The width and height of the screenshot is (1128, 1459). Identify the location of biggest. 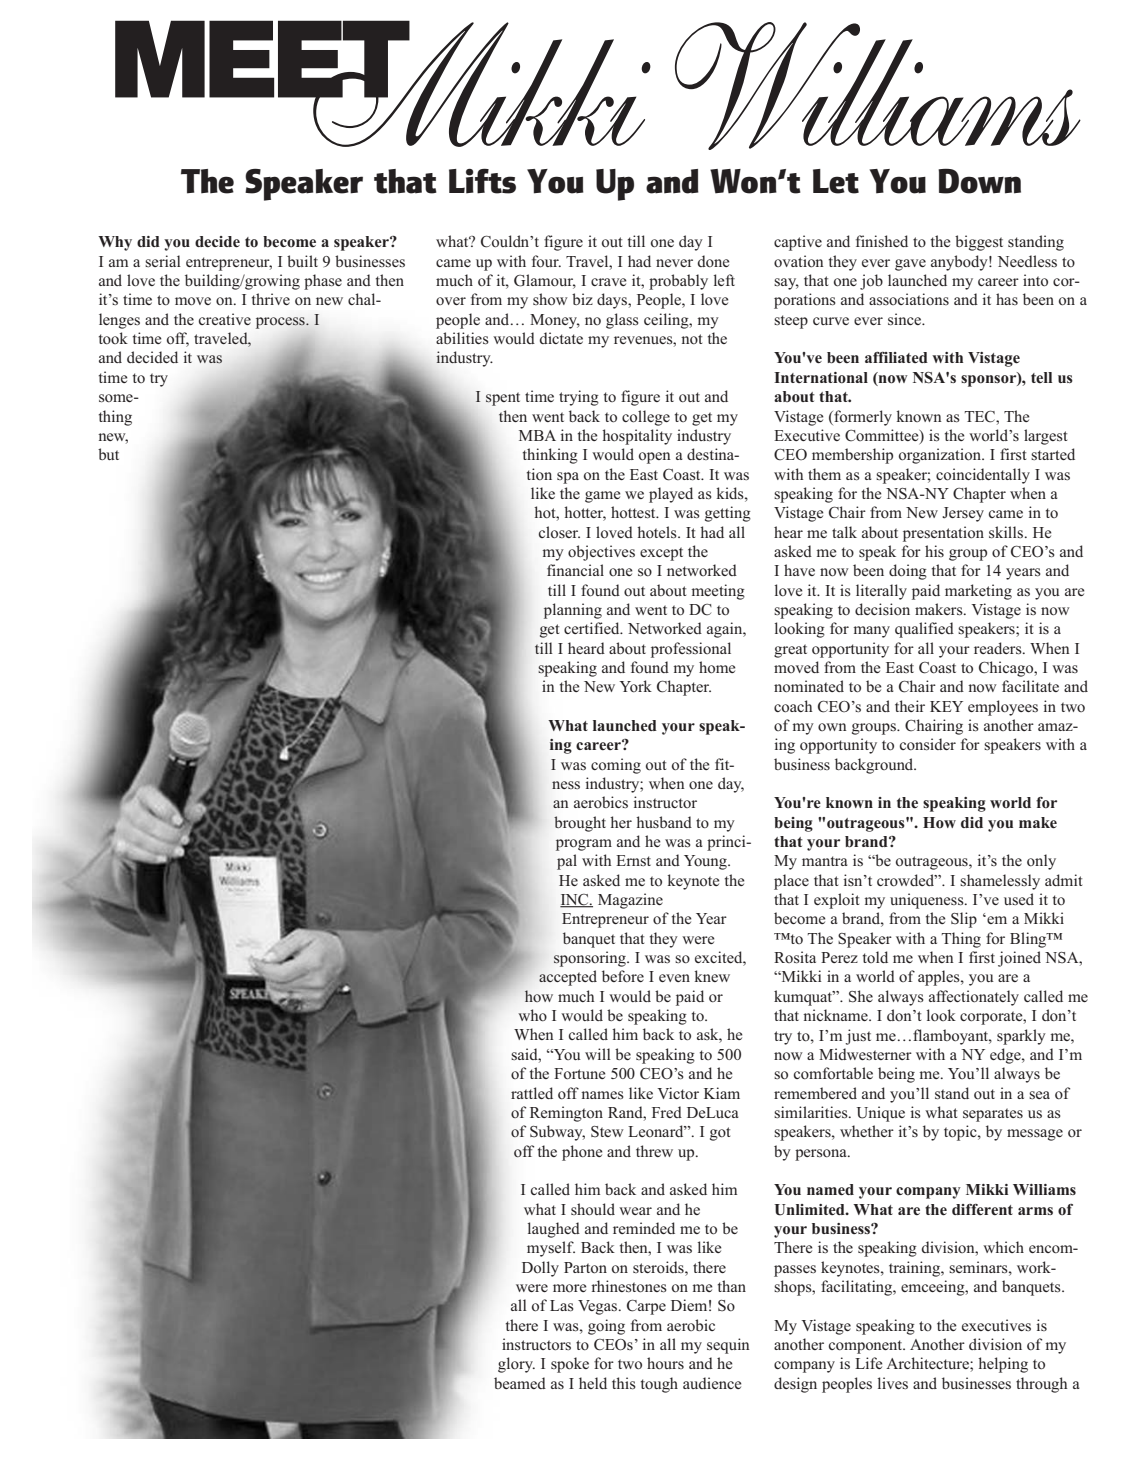
(979, 243).
